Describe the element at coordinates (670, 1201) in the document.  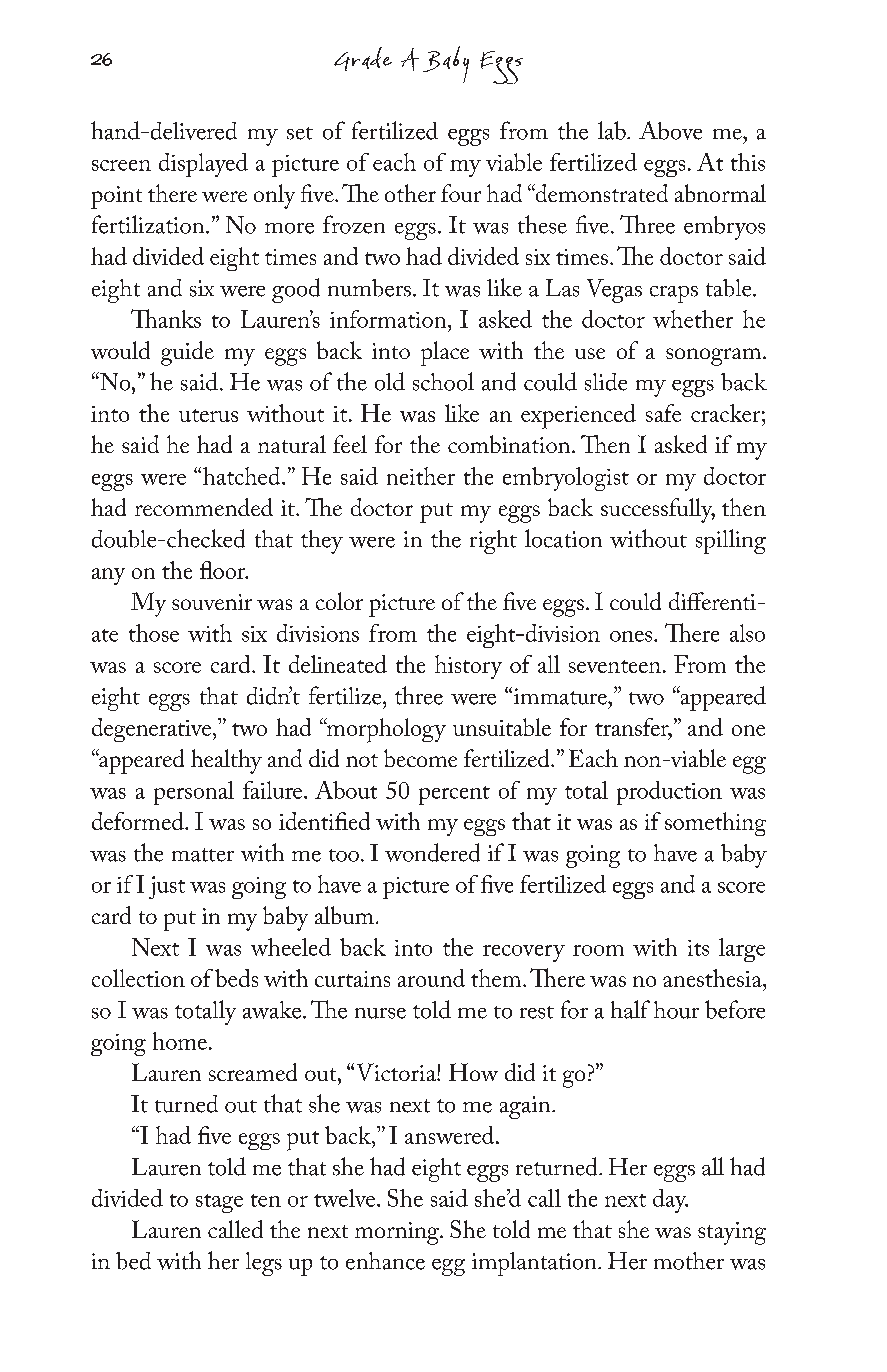
I see `day` at that location.
